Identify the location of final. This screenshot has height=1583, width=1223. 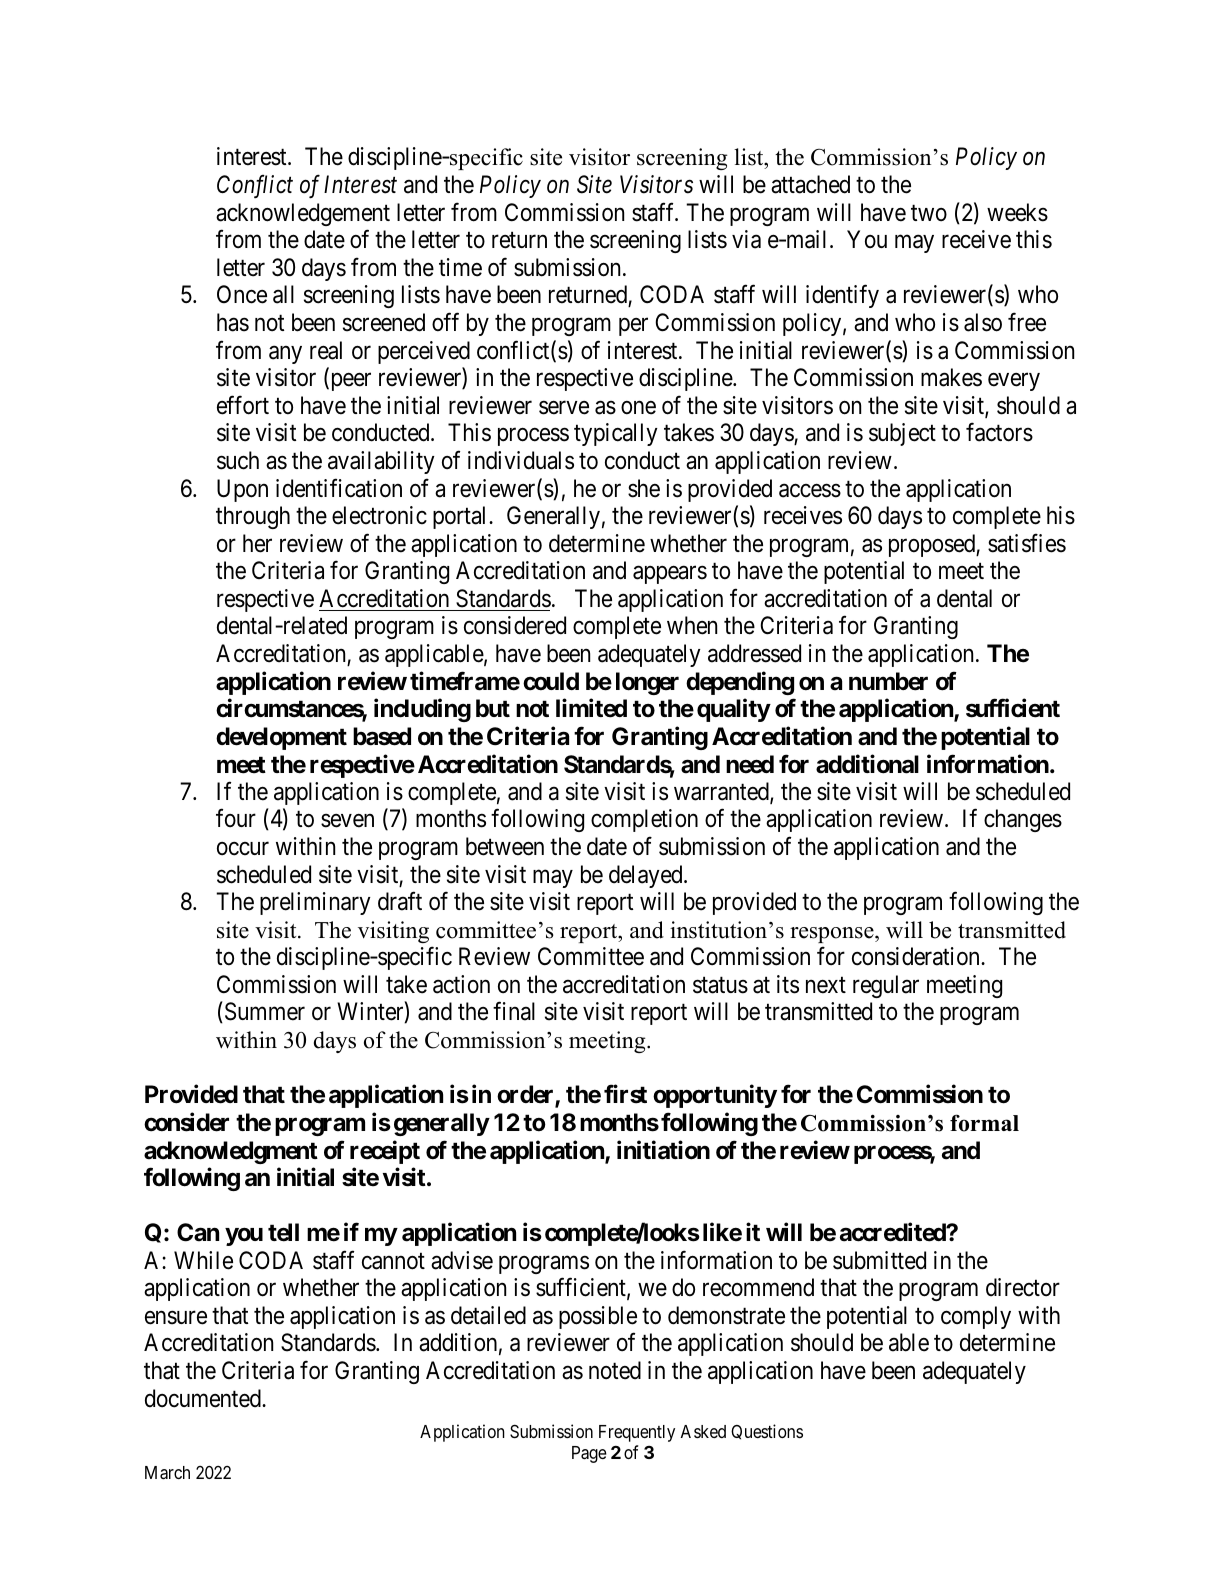
(514, 1011).
